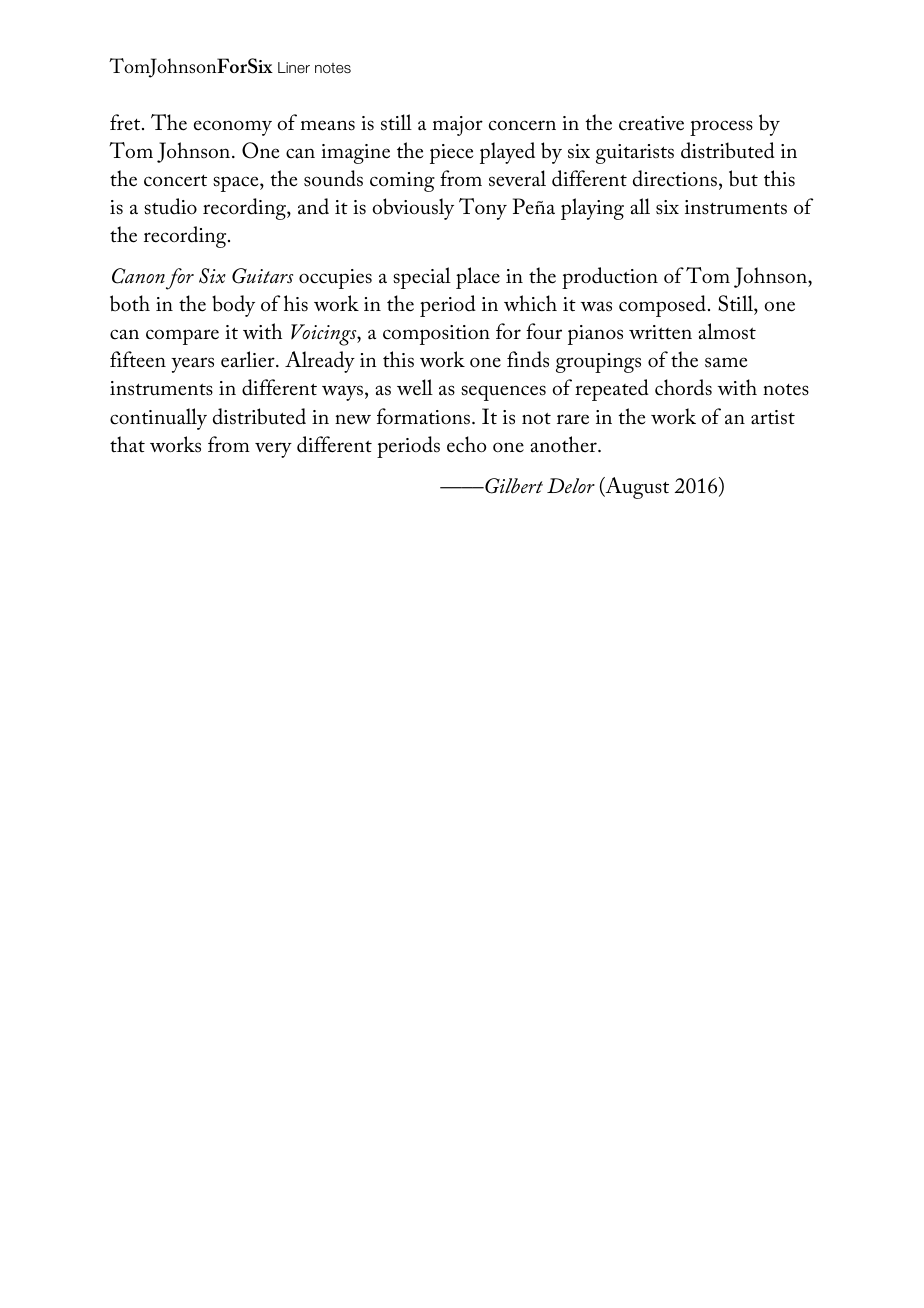  I want to click on major, so click(458, 126).
